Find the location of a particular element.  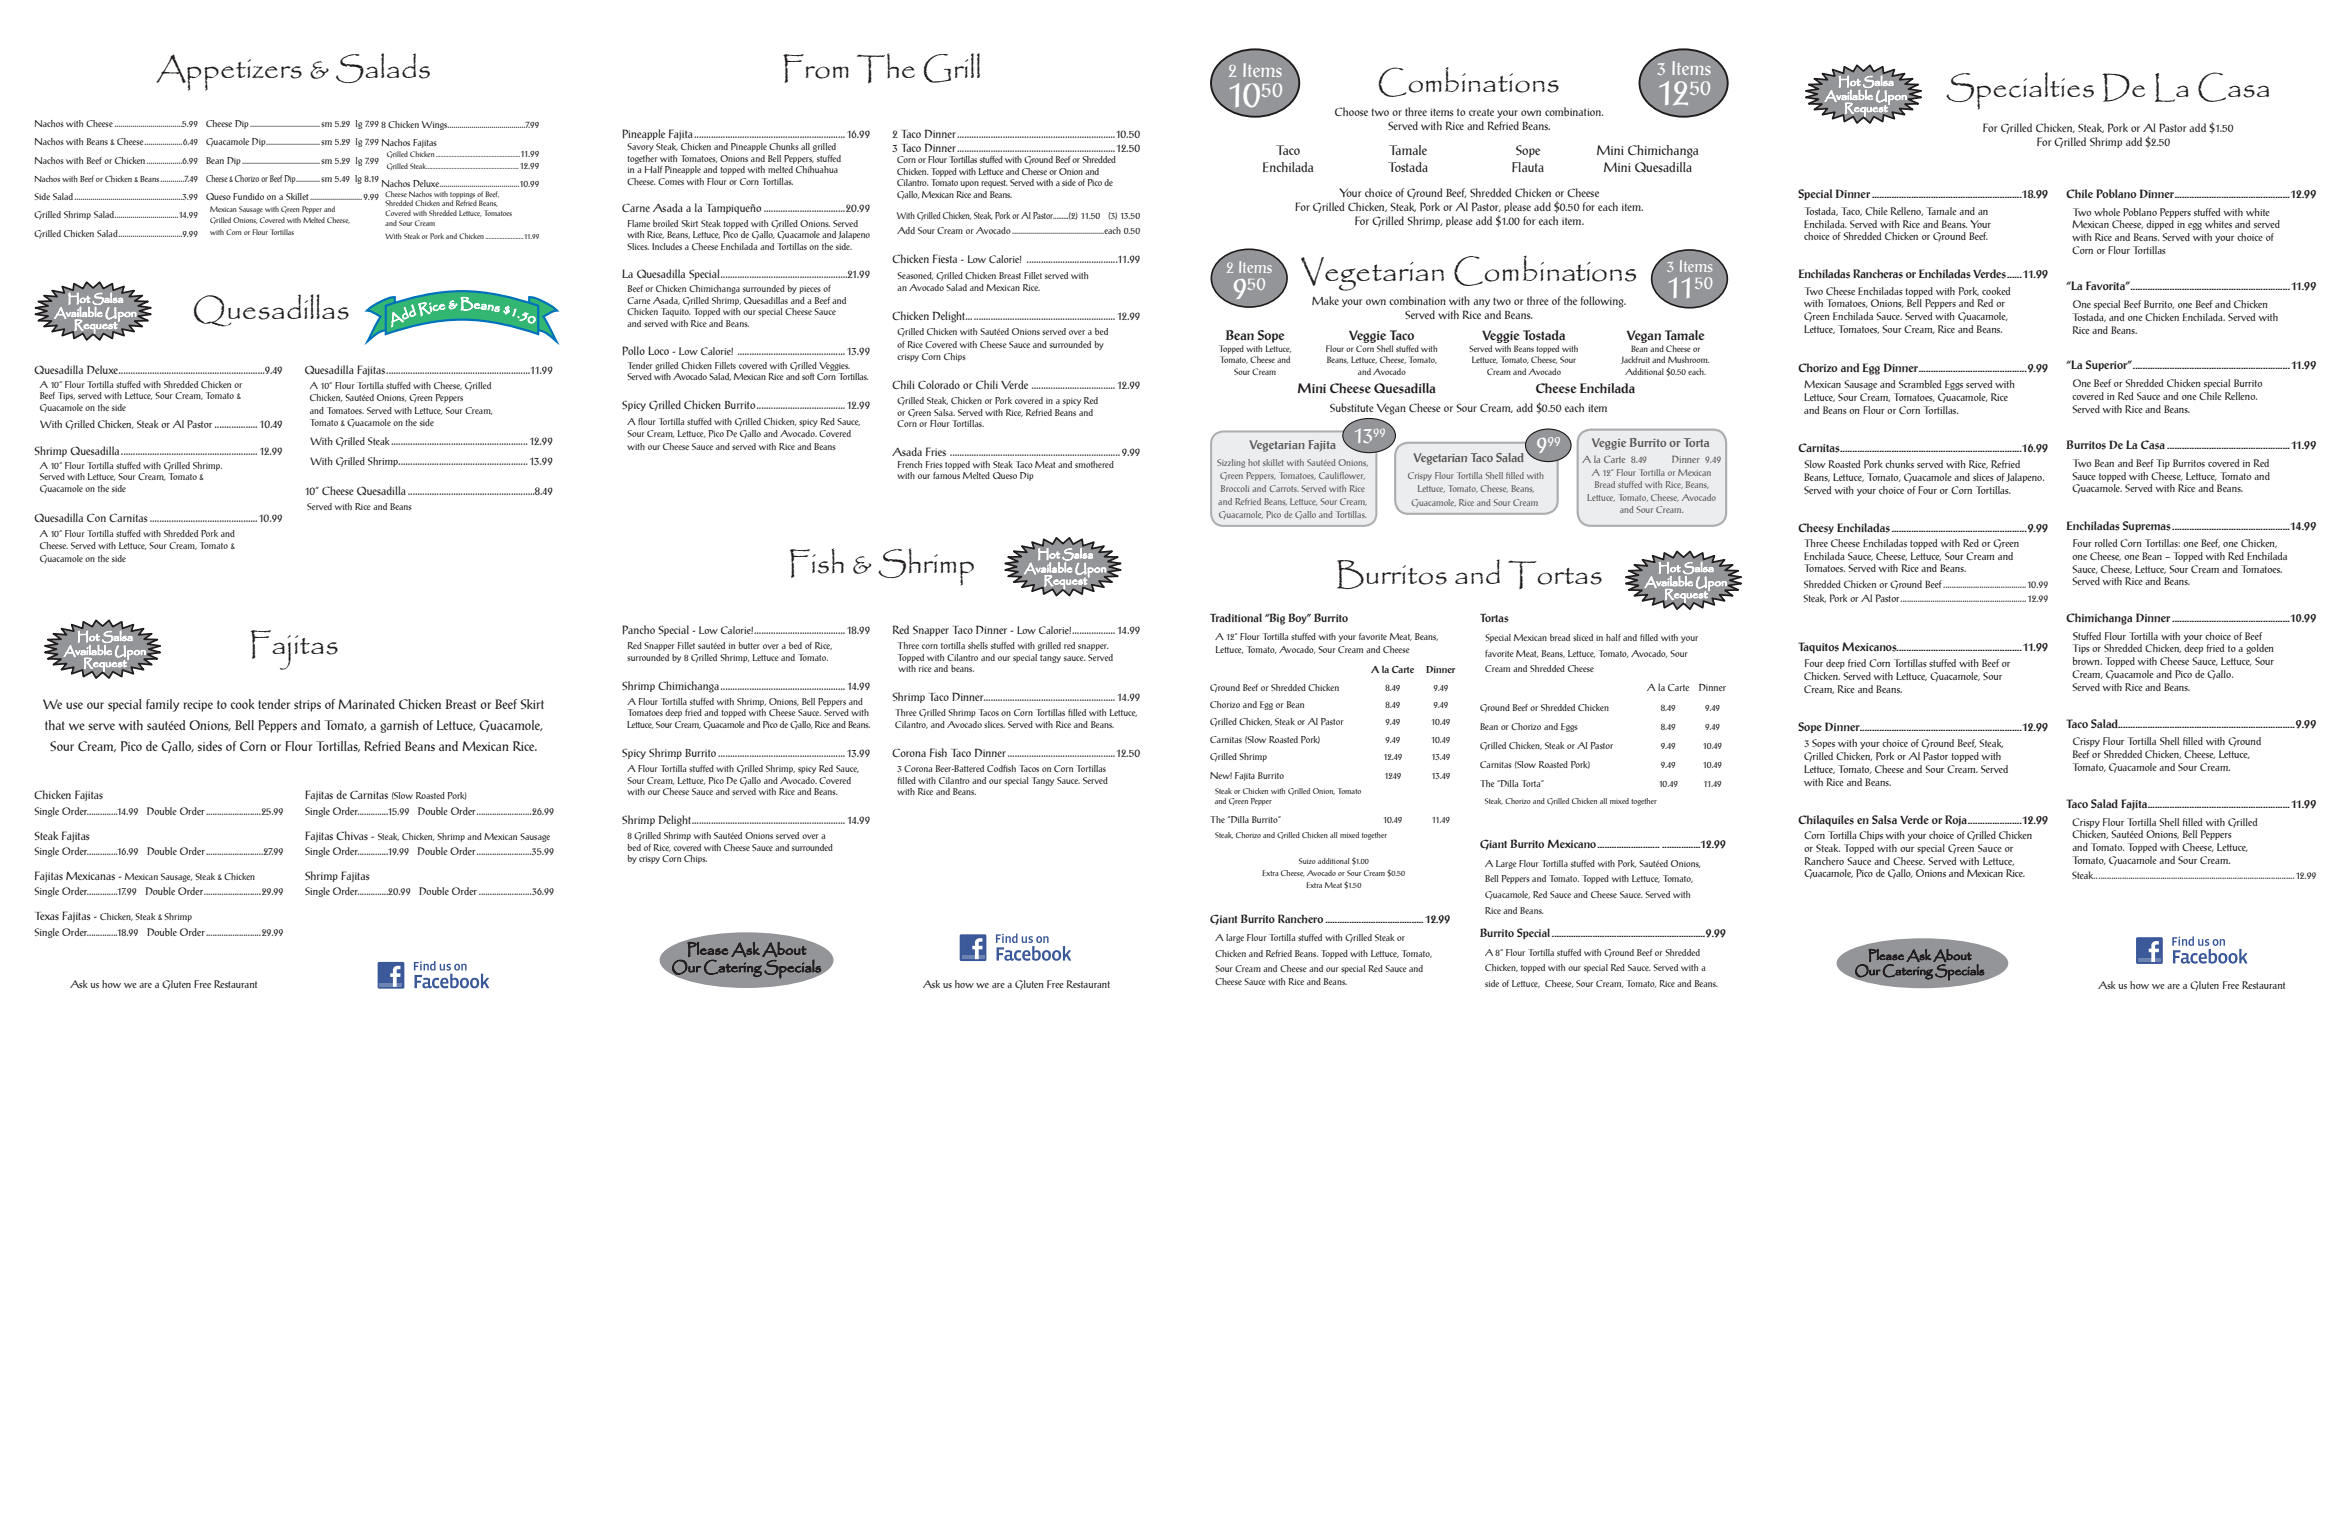

garnish is located at coordinates (399, 726).
